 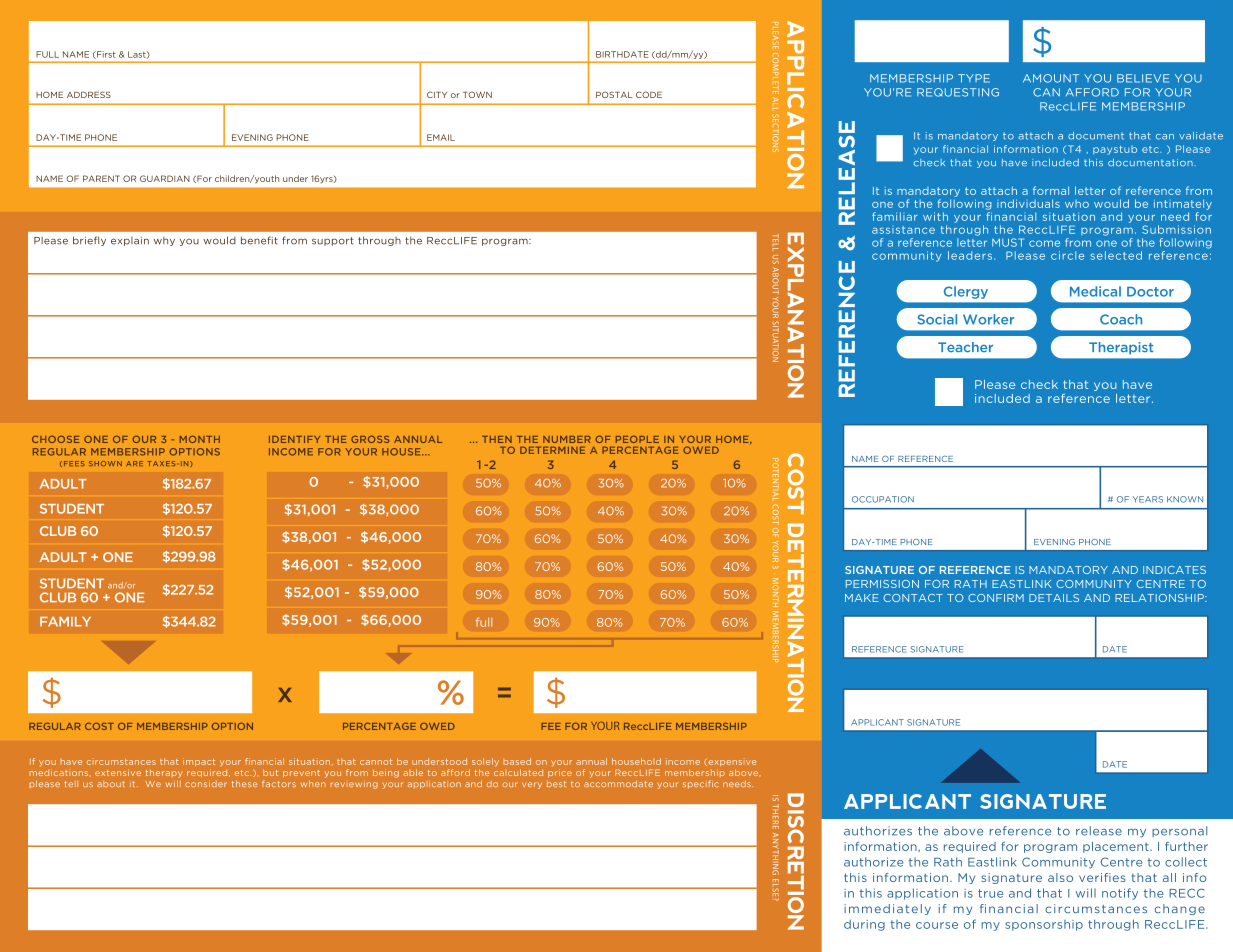 What do you see at coordinates (89, 94) in the screenshot?
I see `ADDRESS` at bounding box center [89, 94].
